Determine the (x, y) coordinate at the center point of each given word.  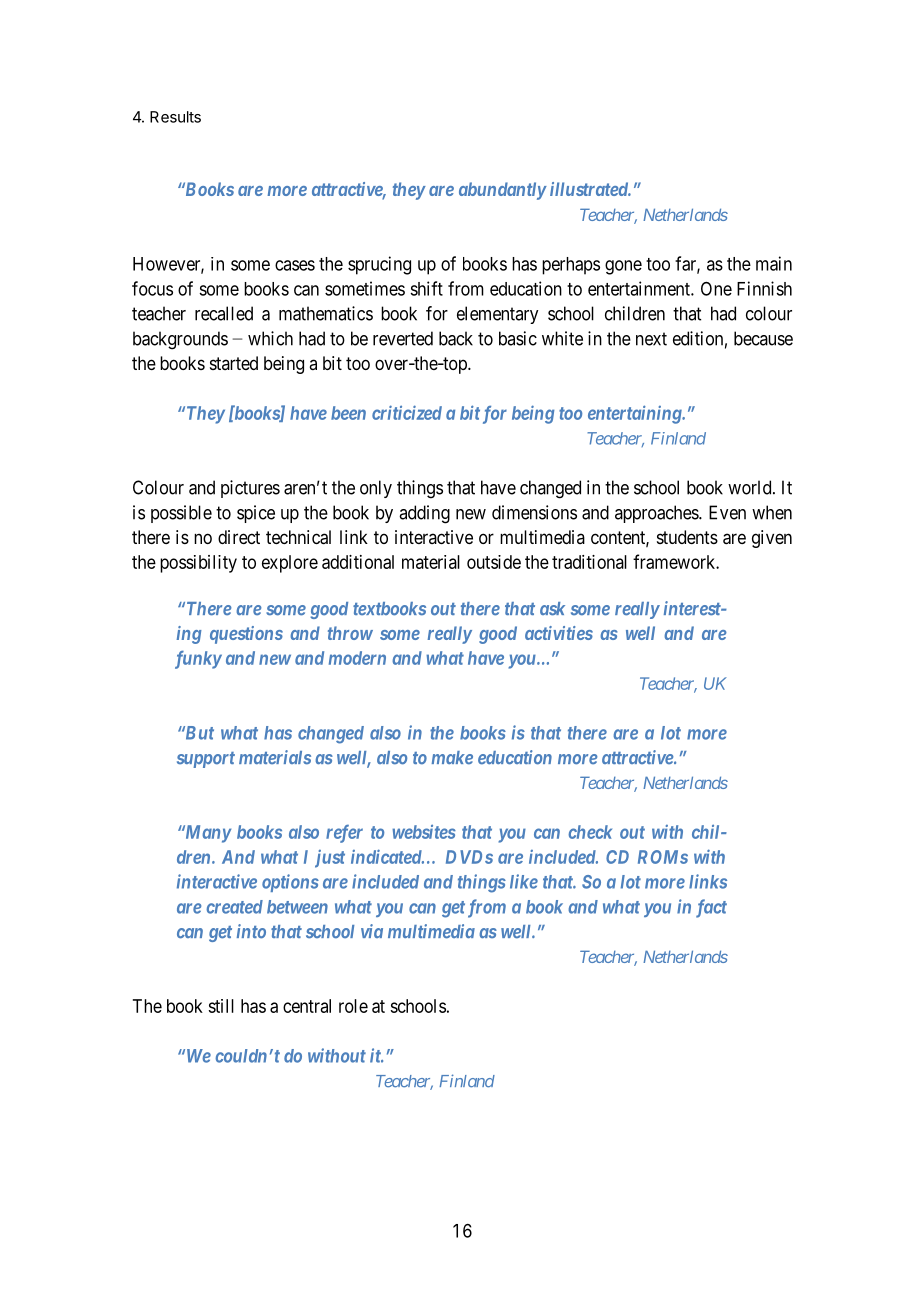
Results (175, 117)
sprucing (379, 265)
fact (711, 908)
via (372, 931)
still (221, 1006)
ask (552, 609)
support (206, 760)
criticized (407, 412)
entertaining (635, 414)
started (234, 363)
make (452, 758)
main (774, 263)
